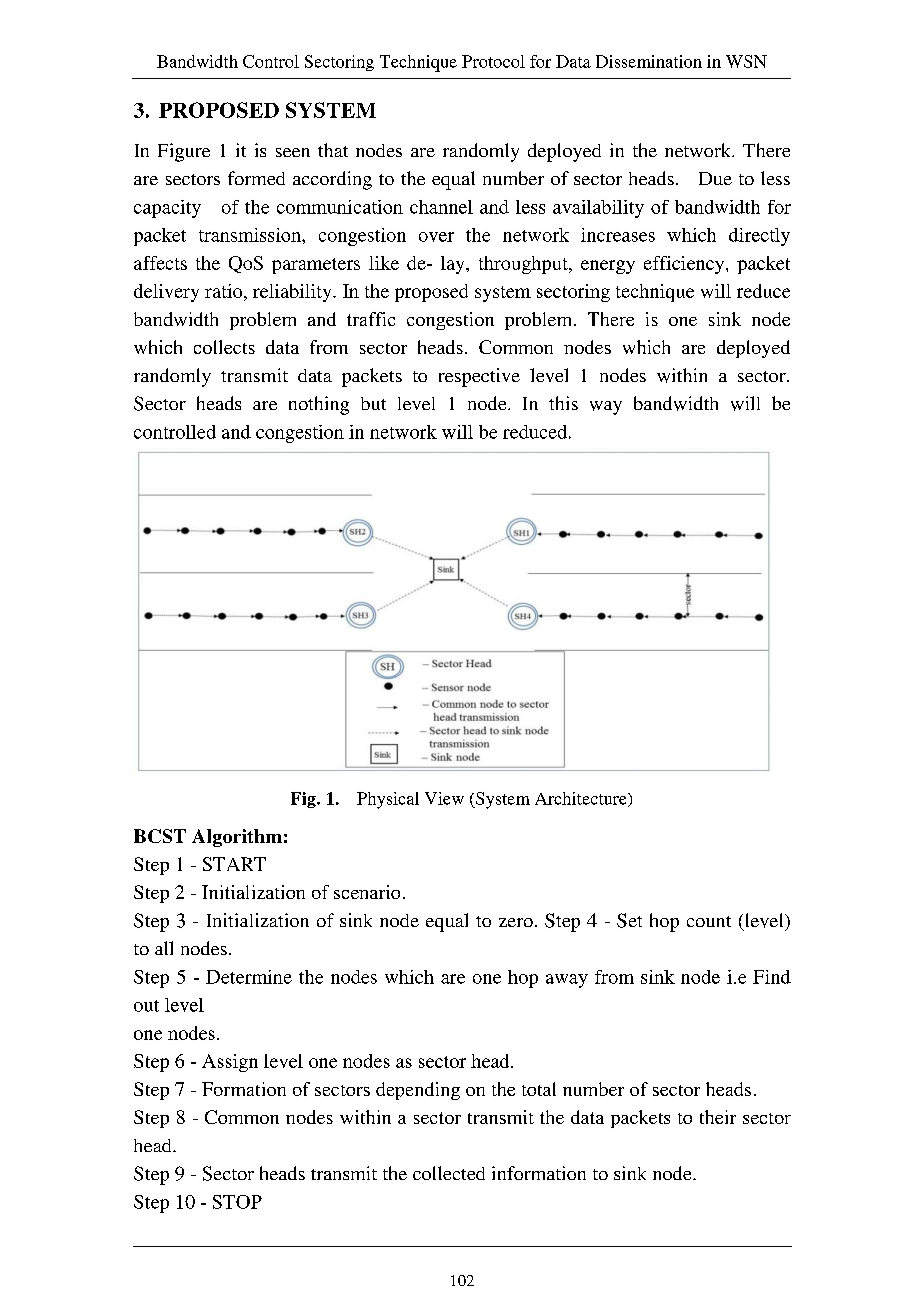  Describe the element at coordinates (319, 405) in the screenshot. I see `nothing` at that location.
